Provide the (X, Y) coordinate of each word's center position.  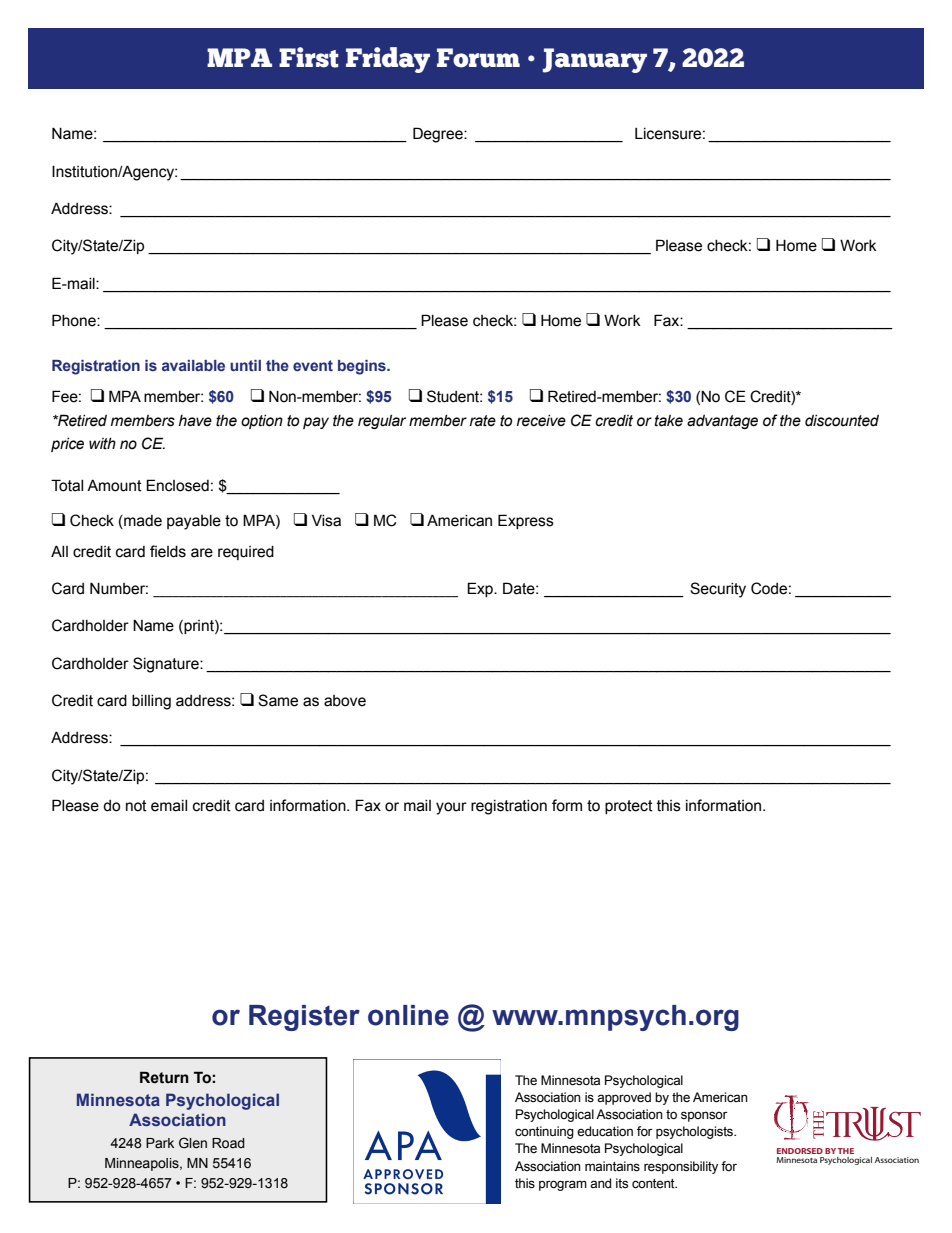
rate (483, 421)
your (451, 808)
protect (629, 807)
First (309, 57)
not (136, 806)
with (102, 444)
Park (160, 1143)
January (595, 60)
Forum (478, 58)
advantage (722, 422)
